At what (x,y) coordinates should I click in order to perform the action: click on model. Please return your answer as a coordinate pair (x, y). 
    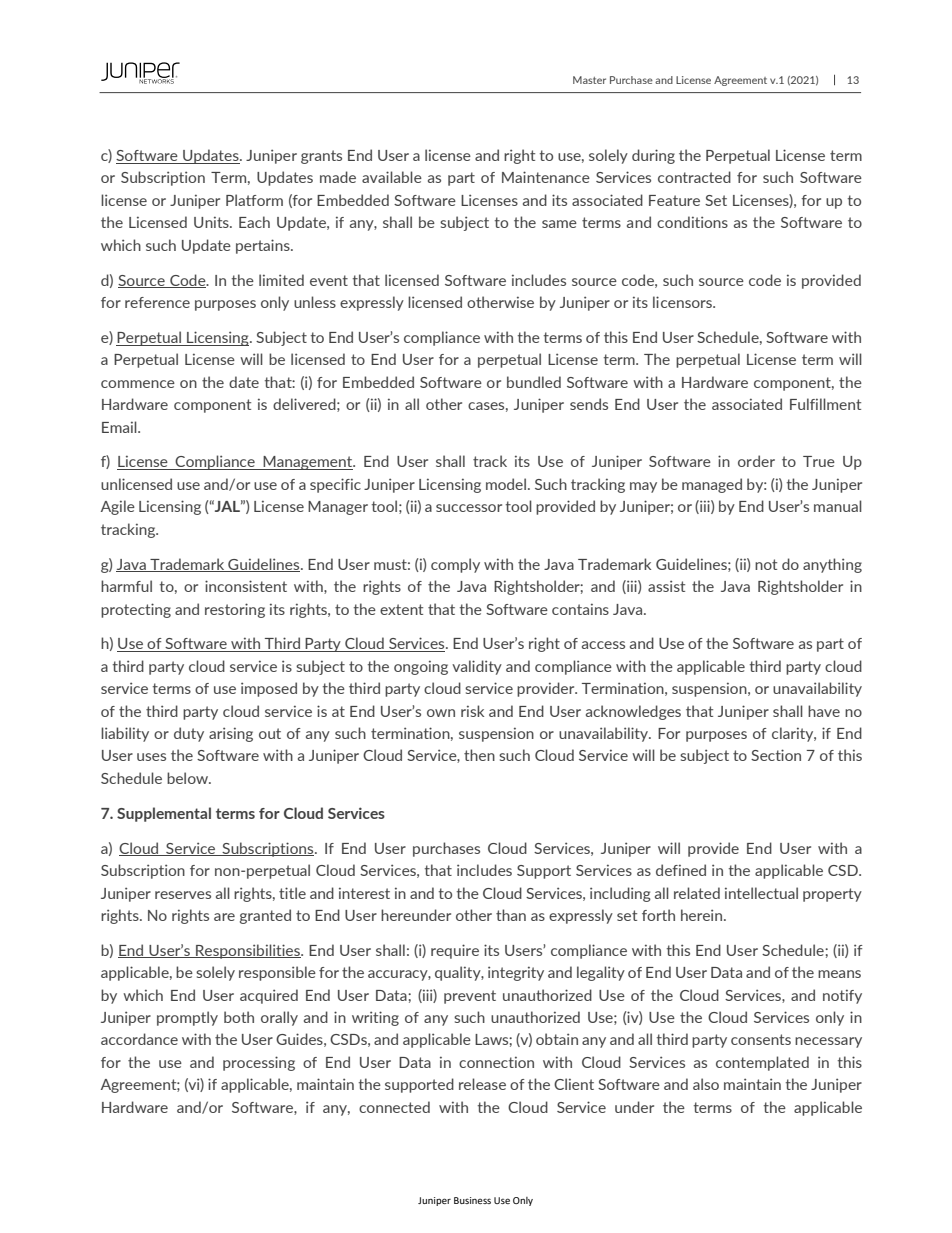
    Looking at the image, I should click on (506, 484).
